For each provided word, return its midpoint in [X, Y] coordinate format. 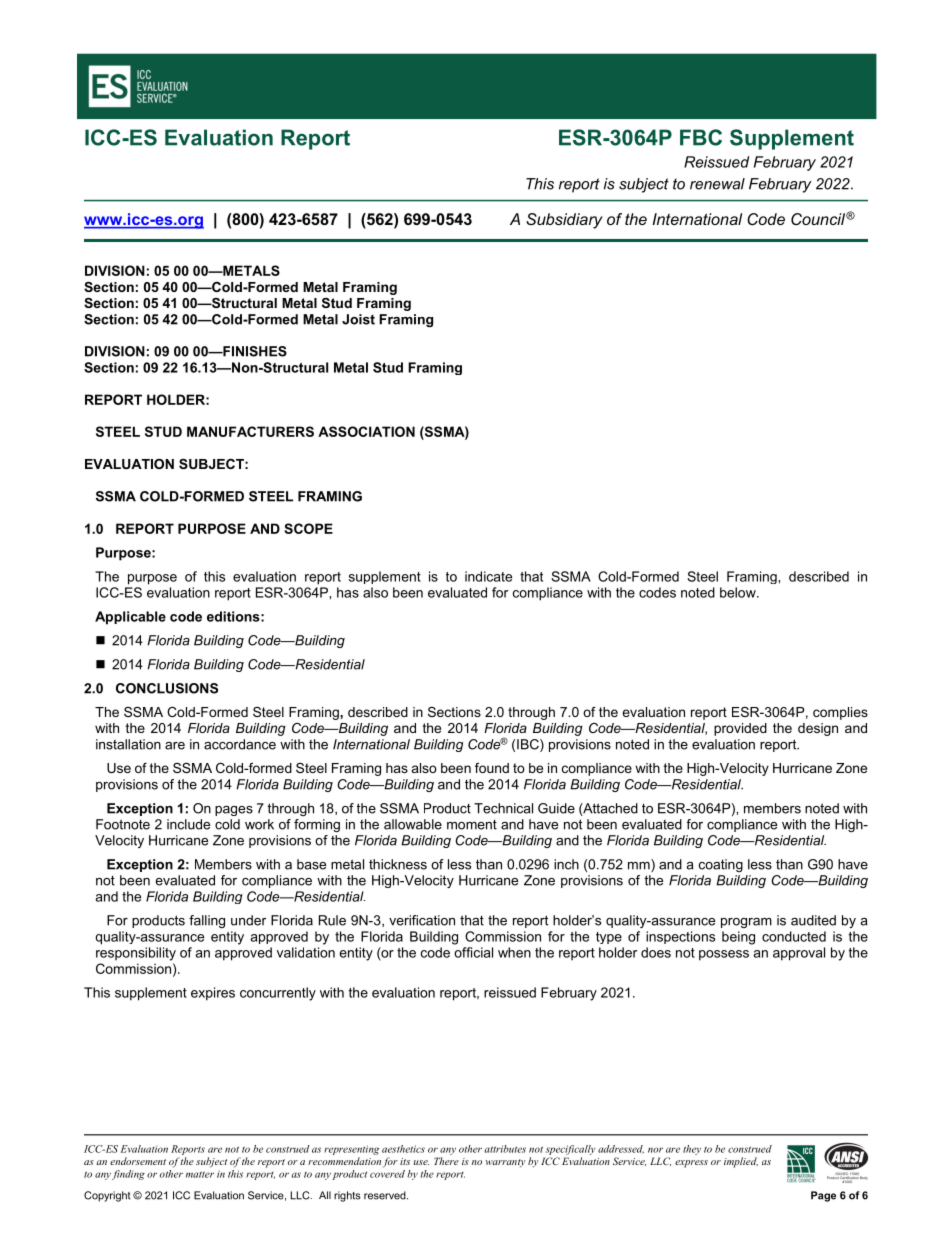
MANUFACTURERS [250, 431]
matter [200, 1174]
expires [213, 994]
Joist [358, 319]
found [492, 768]
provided [740, 729]
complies [840, 713]
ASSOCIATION [366, 431]
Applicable [130, 618]
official [473, 952]
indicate [488, 576]
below [739, 592]
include [188, 824]
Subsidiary [564, 221]
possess [724, 955]
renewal [717, 184]
